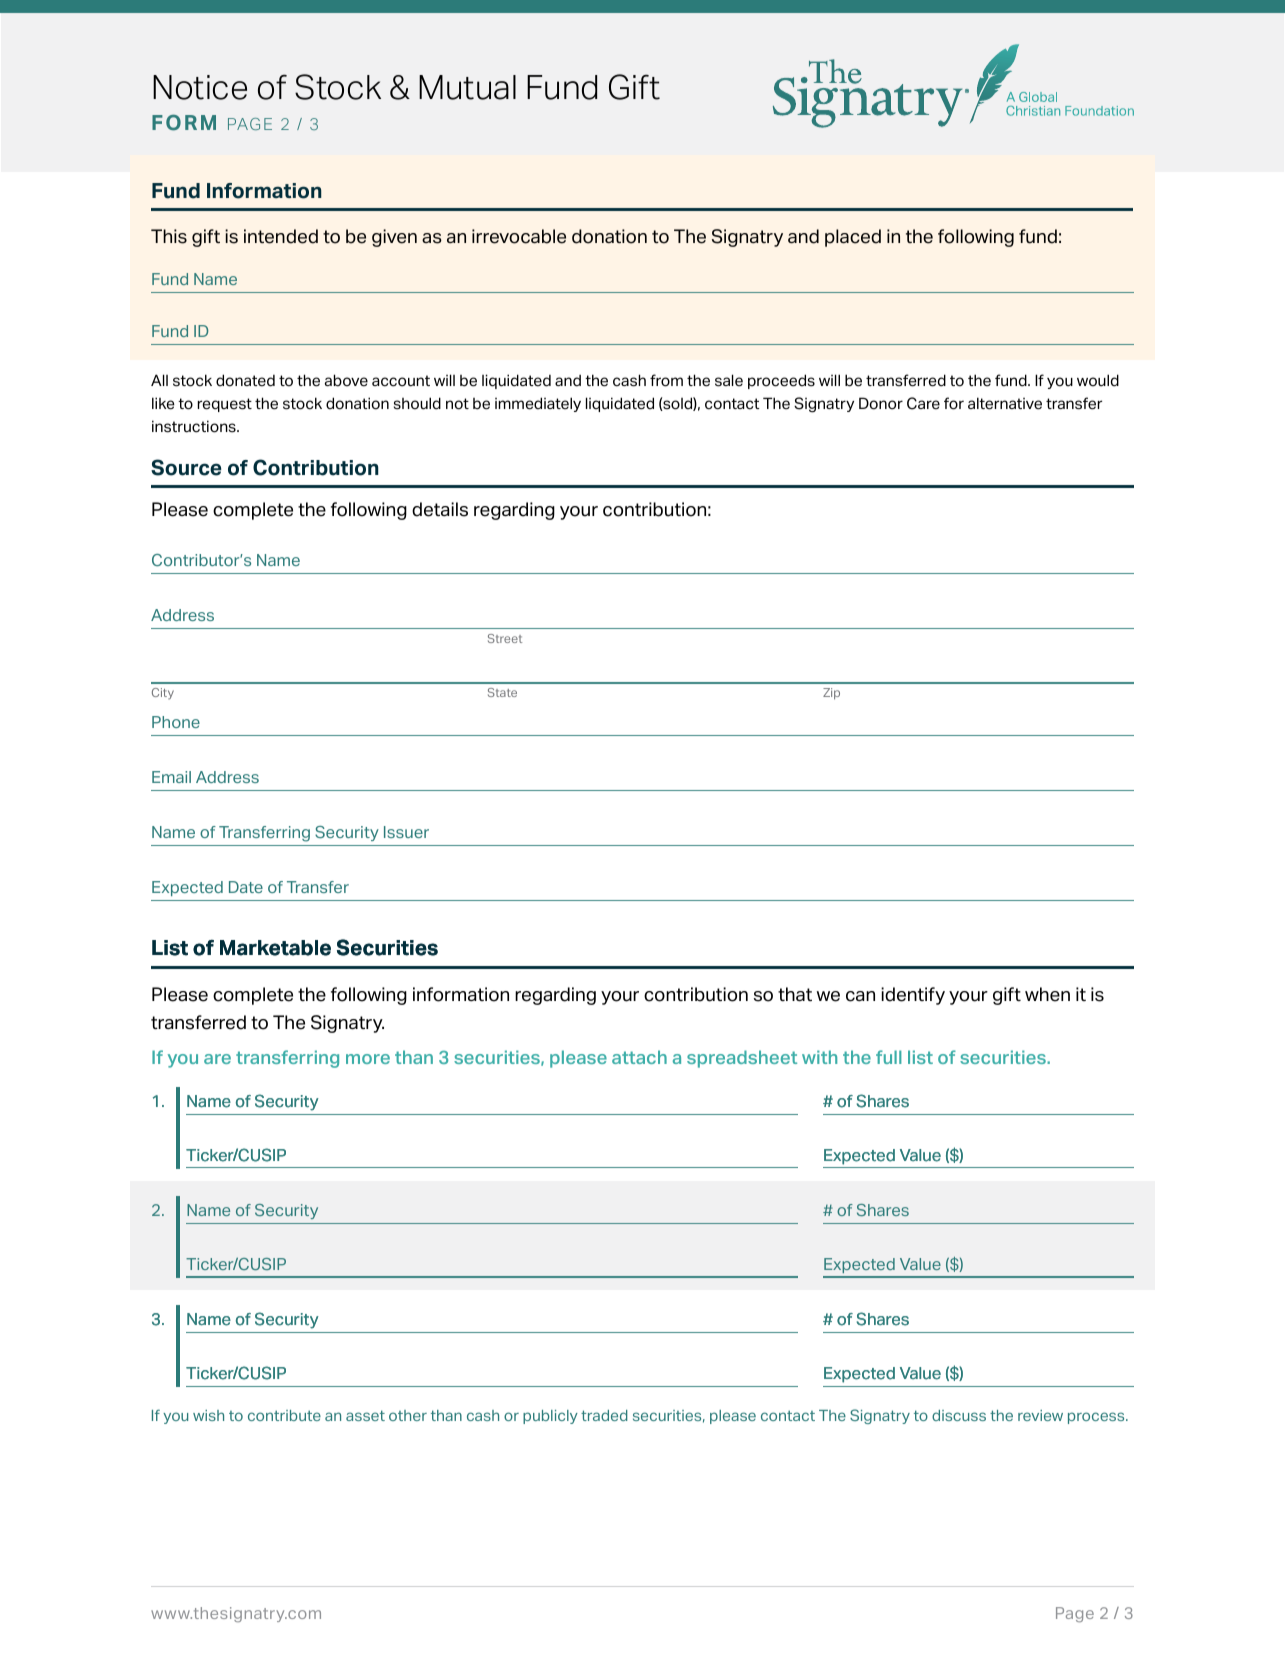 The height and width of the document is (1662, 1285). I want to click on traded, so click(604, 1415).
